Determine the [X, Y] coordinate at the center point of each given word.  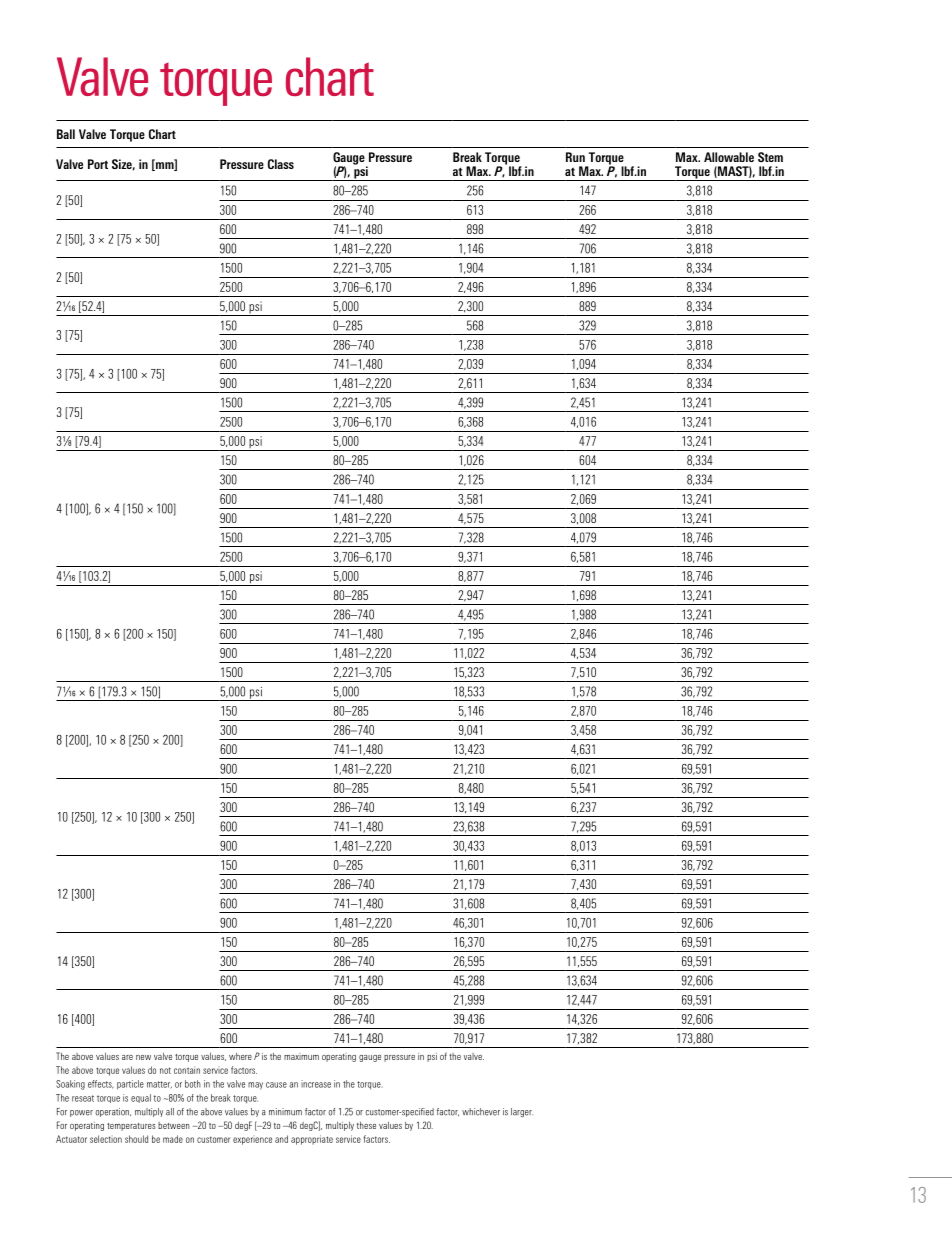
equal [141, 1098]
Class [281, 164]
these [366, 1125]
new [143, 1057]
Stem [770, 157]
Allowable [729, 157]
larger [522, 1113]
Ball [66, 134]
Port [98, 164]
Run [575, 157]
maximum [301, 1056]
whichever [481, 1112]
